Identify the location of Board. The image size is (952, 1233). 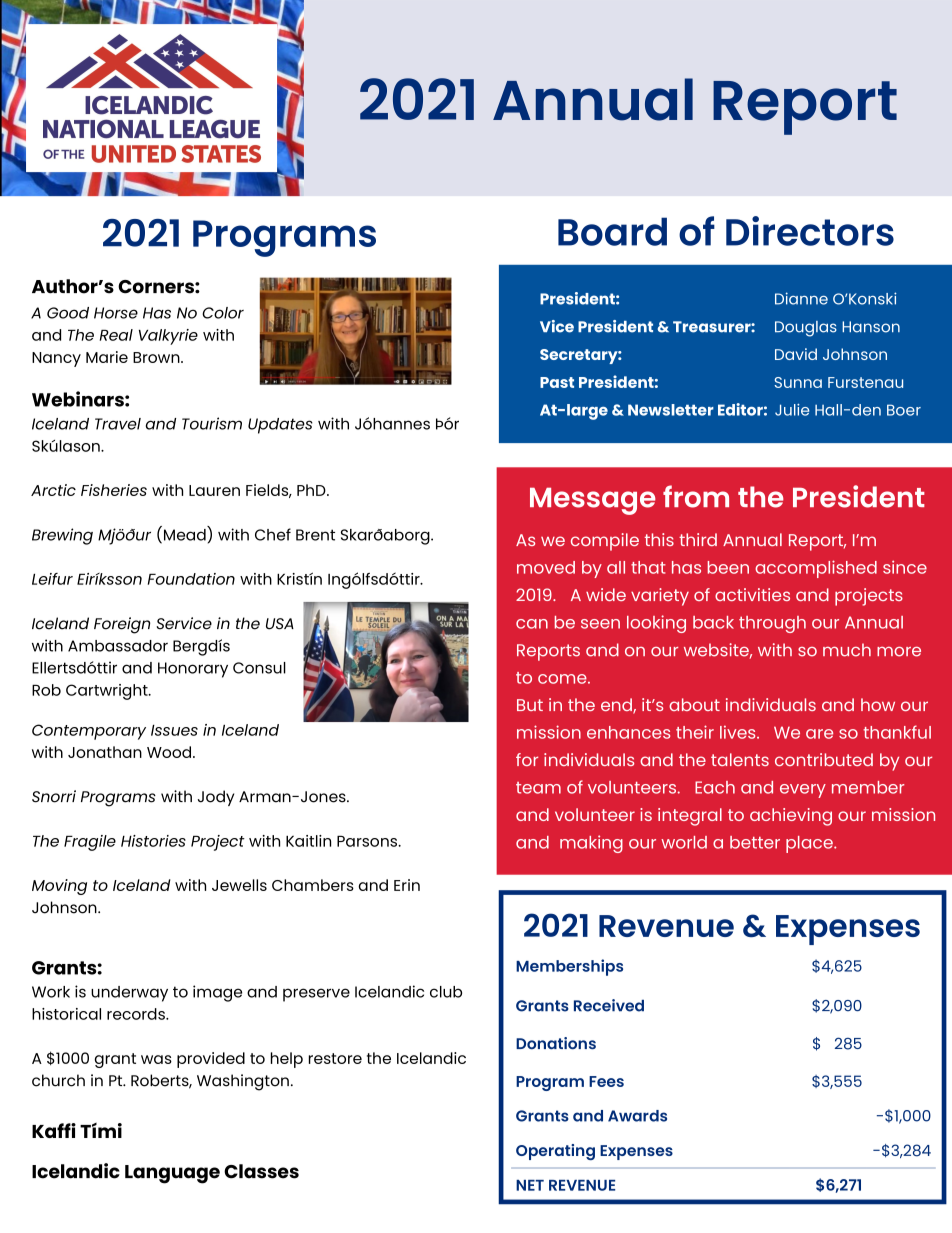
(612, 231).
